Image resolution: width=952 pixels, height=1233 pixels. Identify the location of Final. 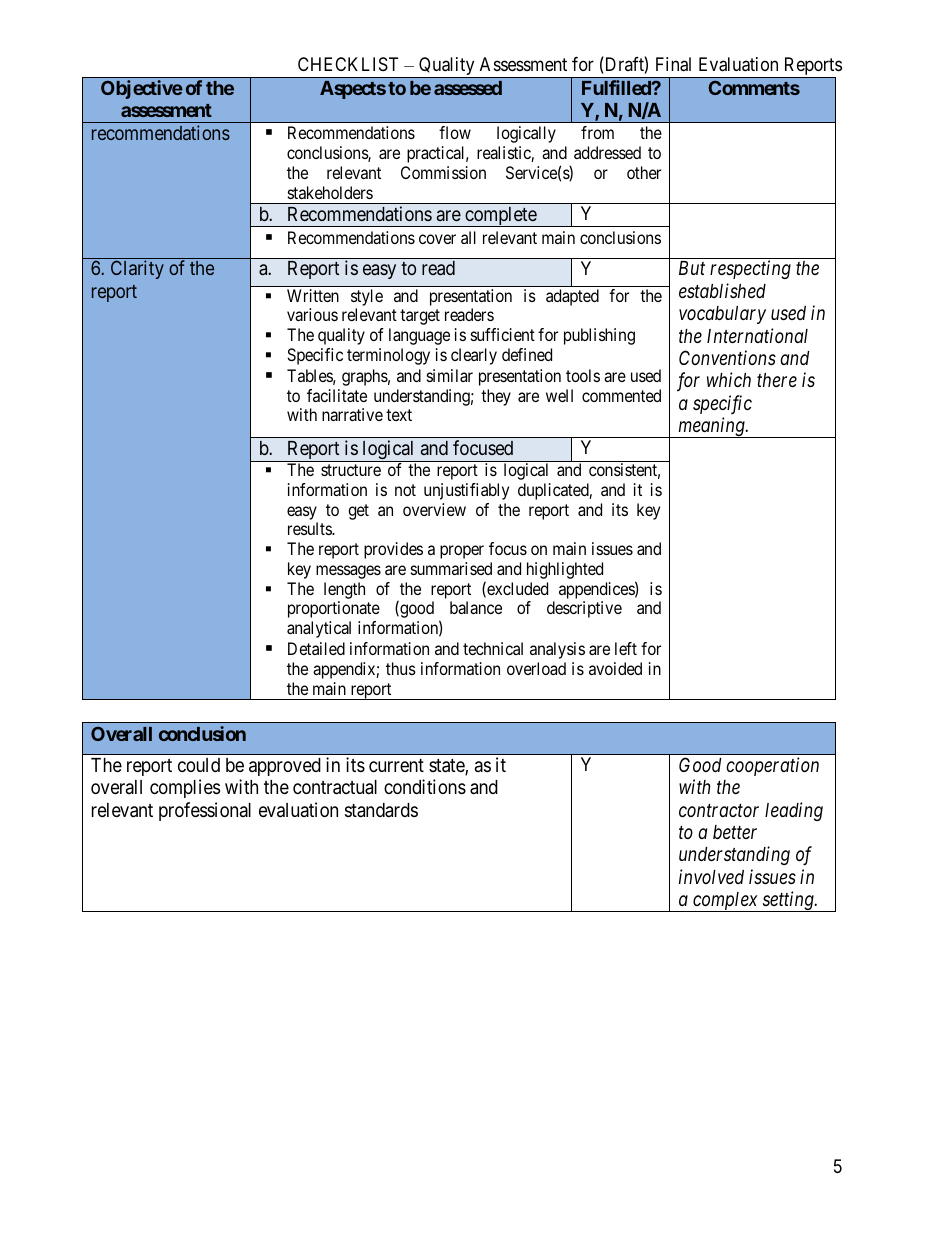
(673, 64).
